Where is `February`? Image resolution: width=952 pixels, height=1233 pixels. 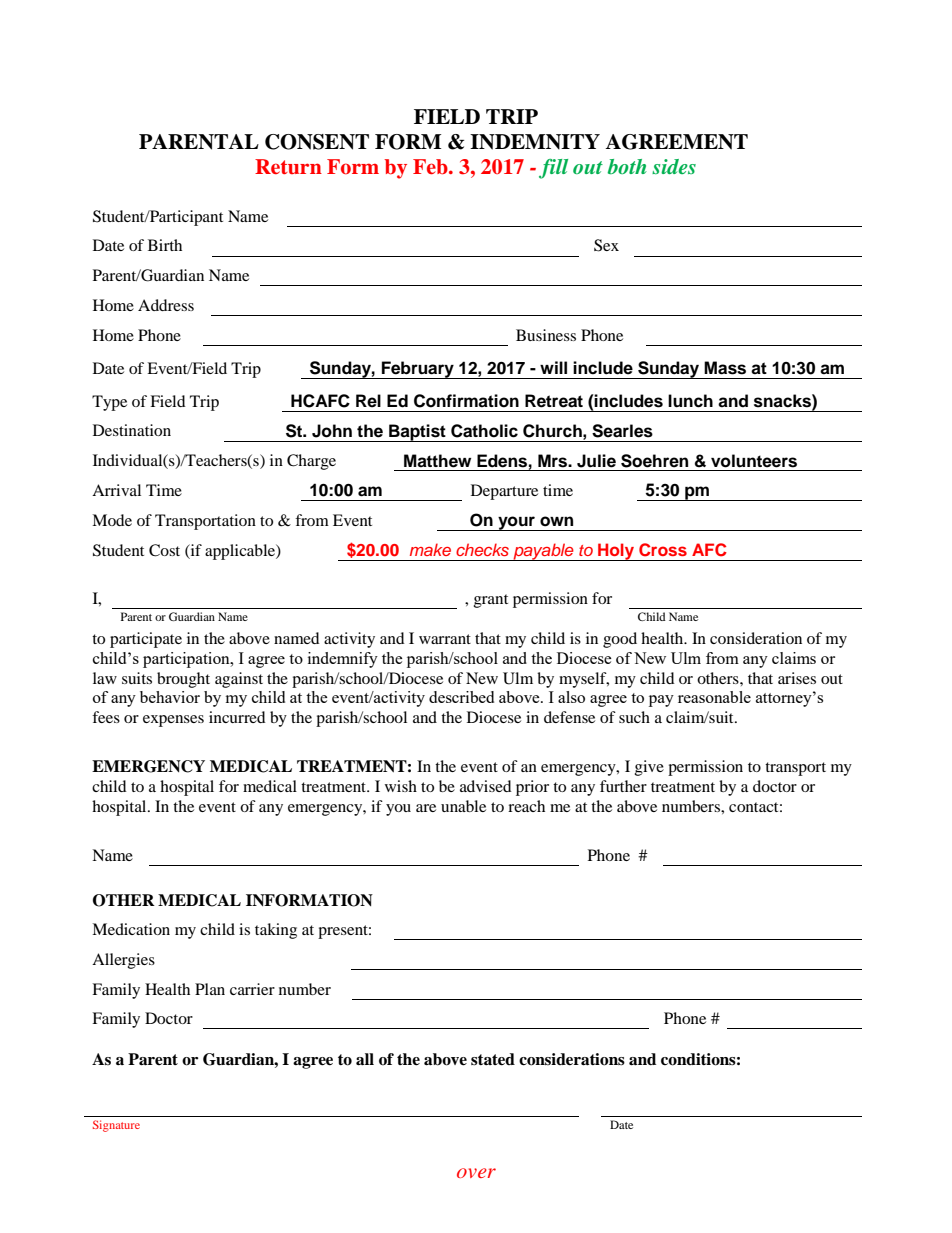
February is located at coordinates (418, 370).
